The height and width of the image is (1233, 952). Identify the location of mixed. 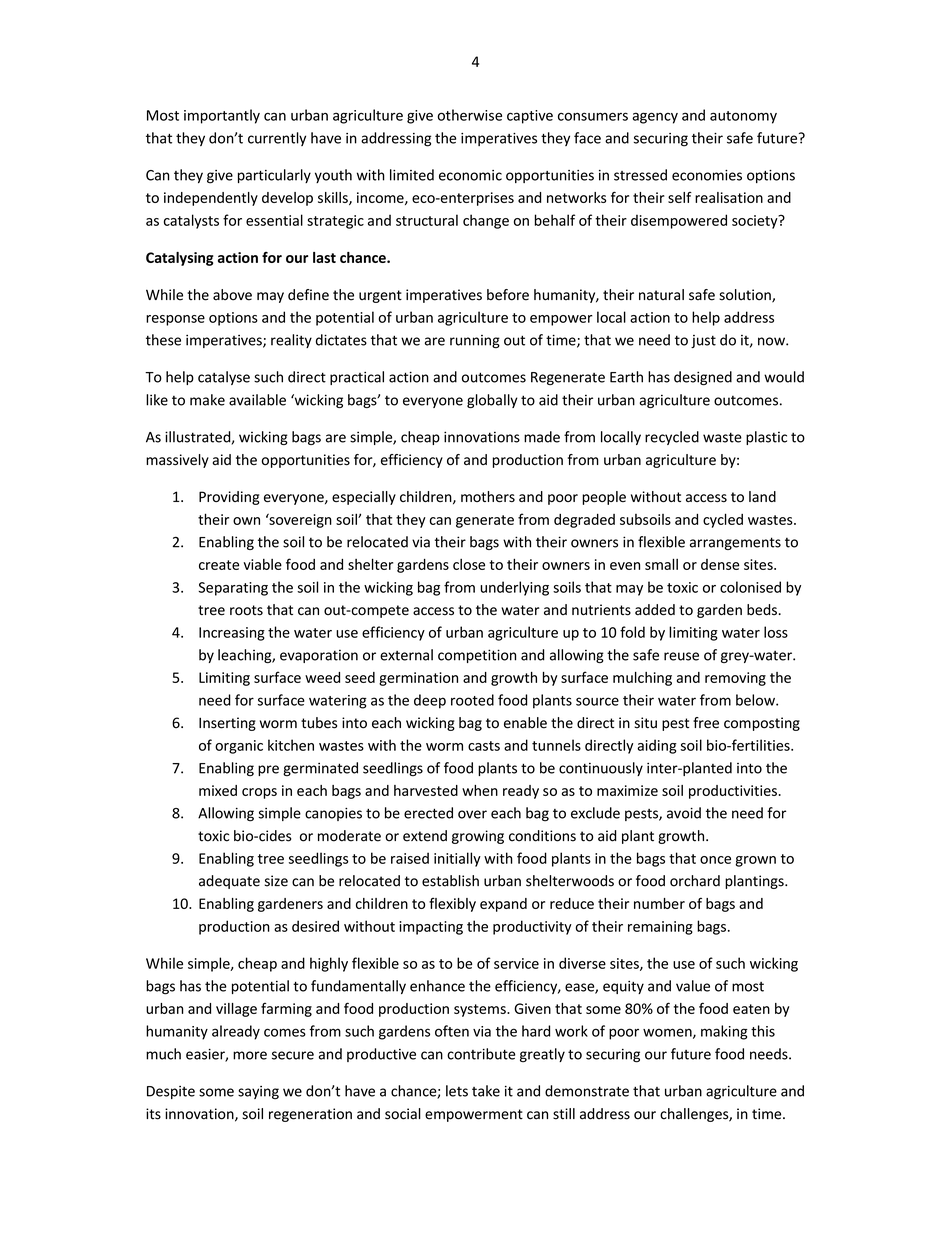
(218, 790).
